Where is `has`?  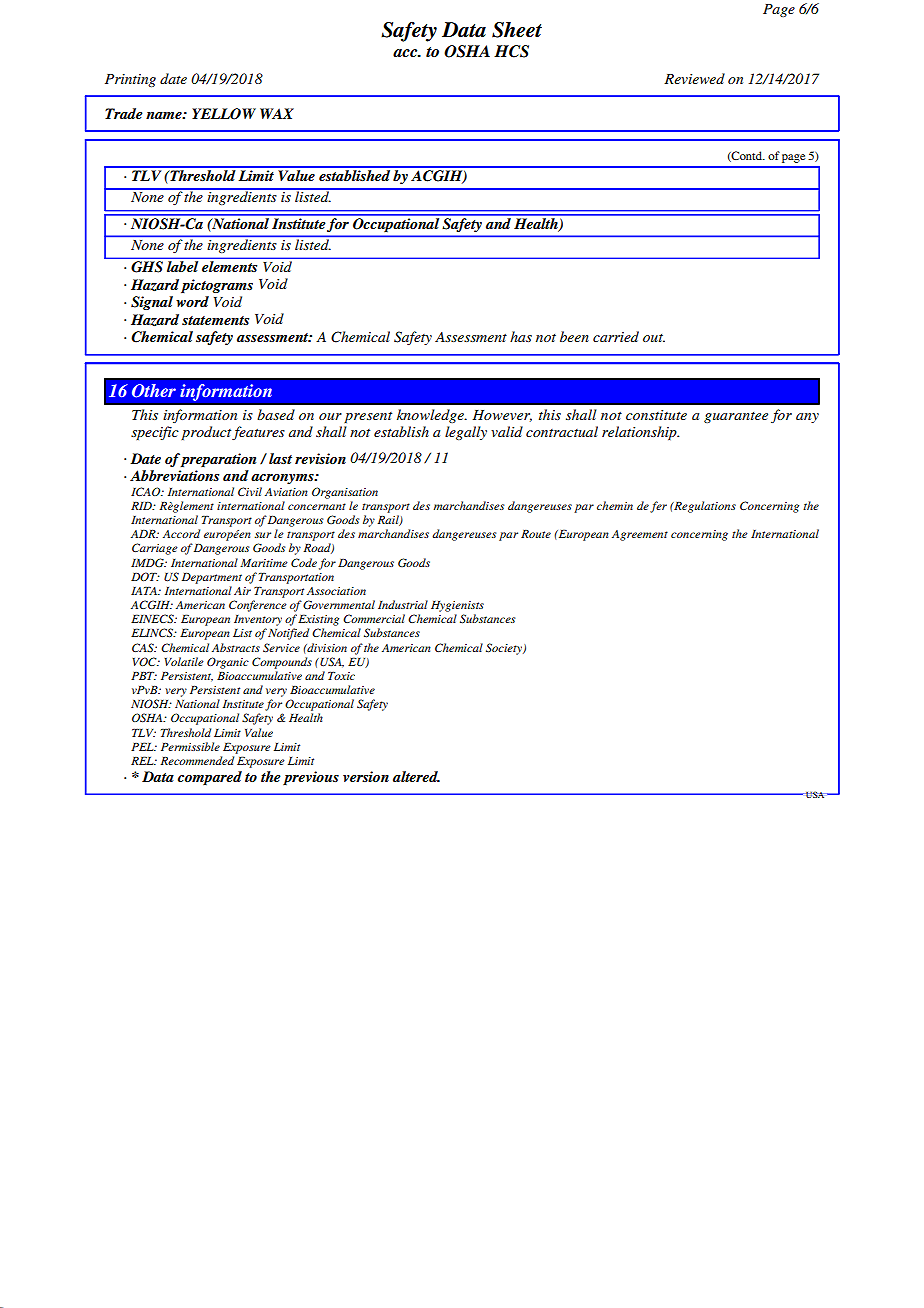
has is located at coordinates (521, 336).
